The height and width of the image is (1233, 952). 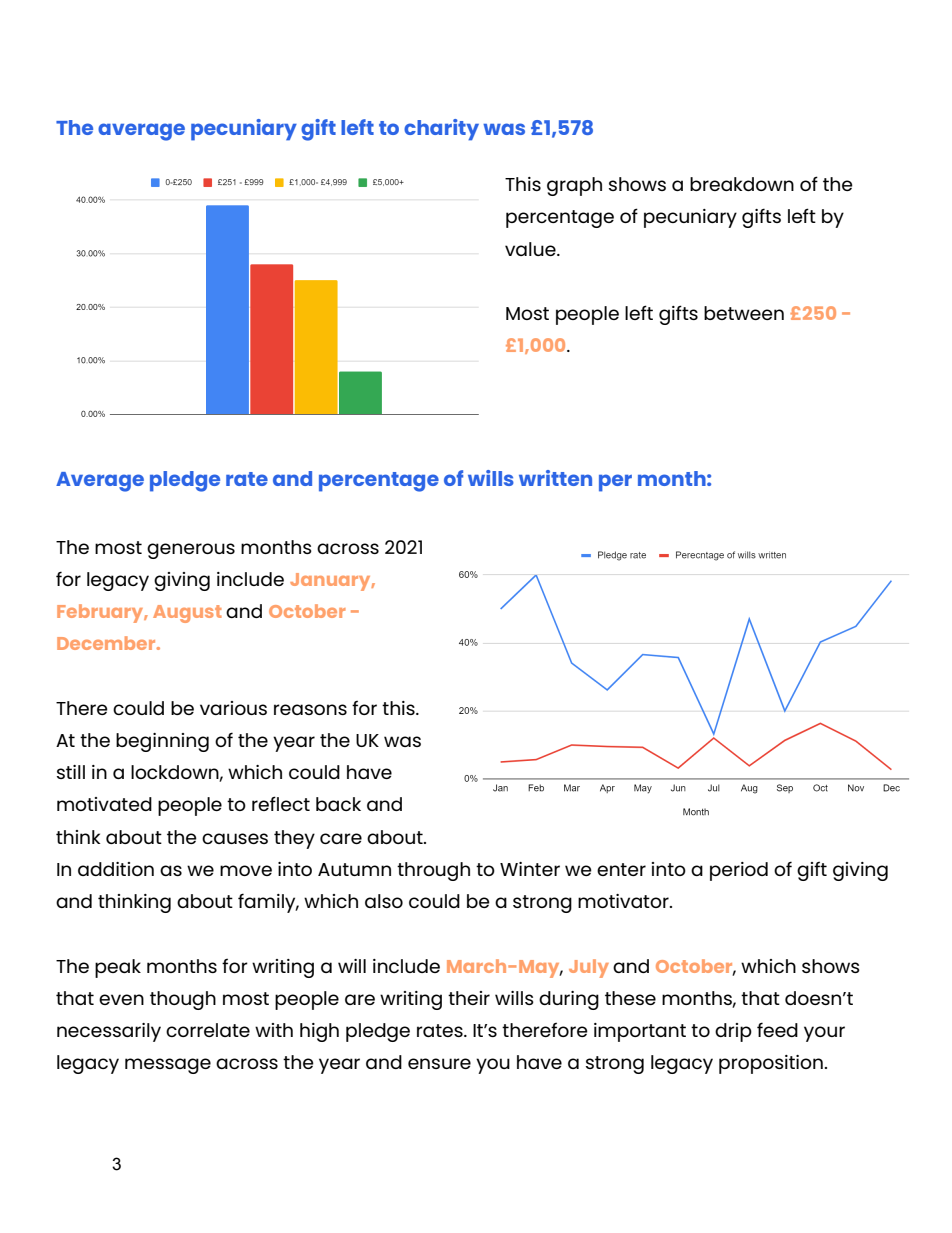 What do you see at coordinates (162, 742) in the image?
I see `beginning` at bounding box center [162, 742].
